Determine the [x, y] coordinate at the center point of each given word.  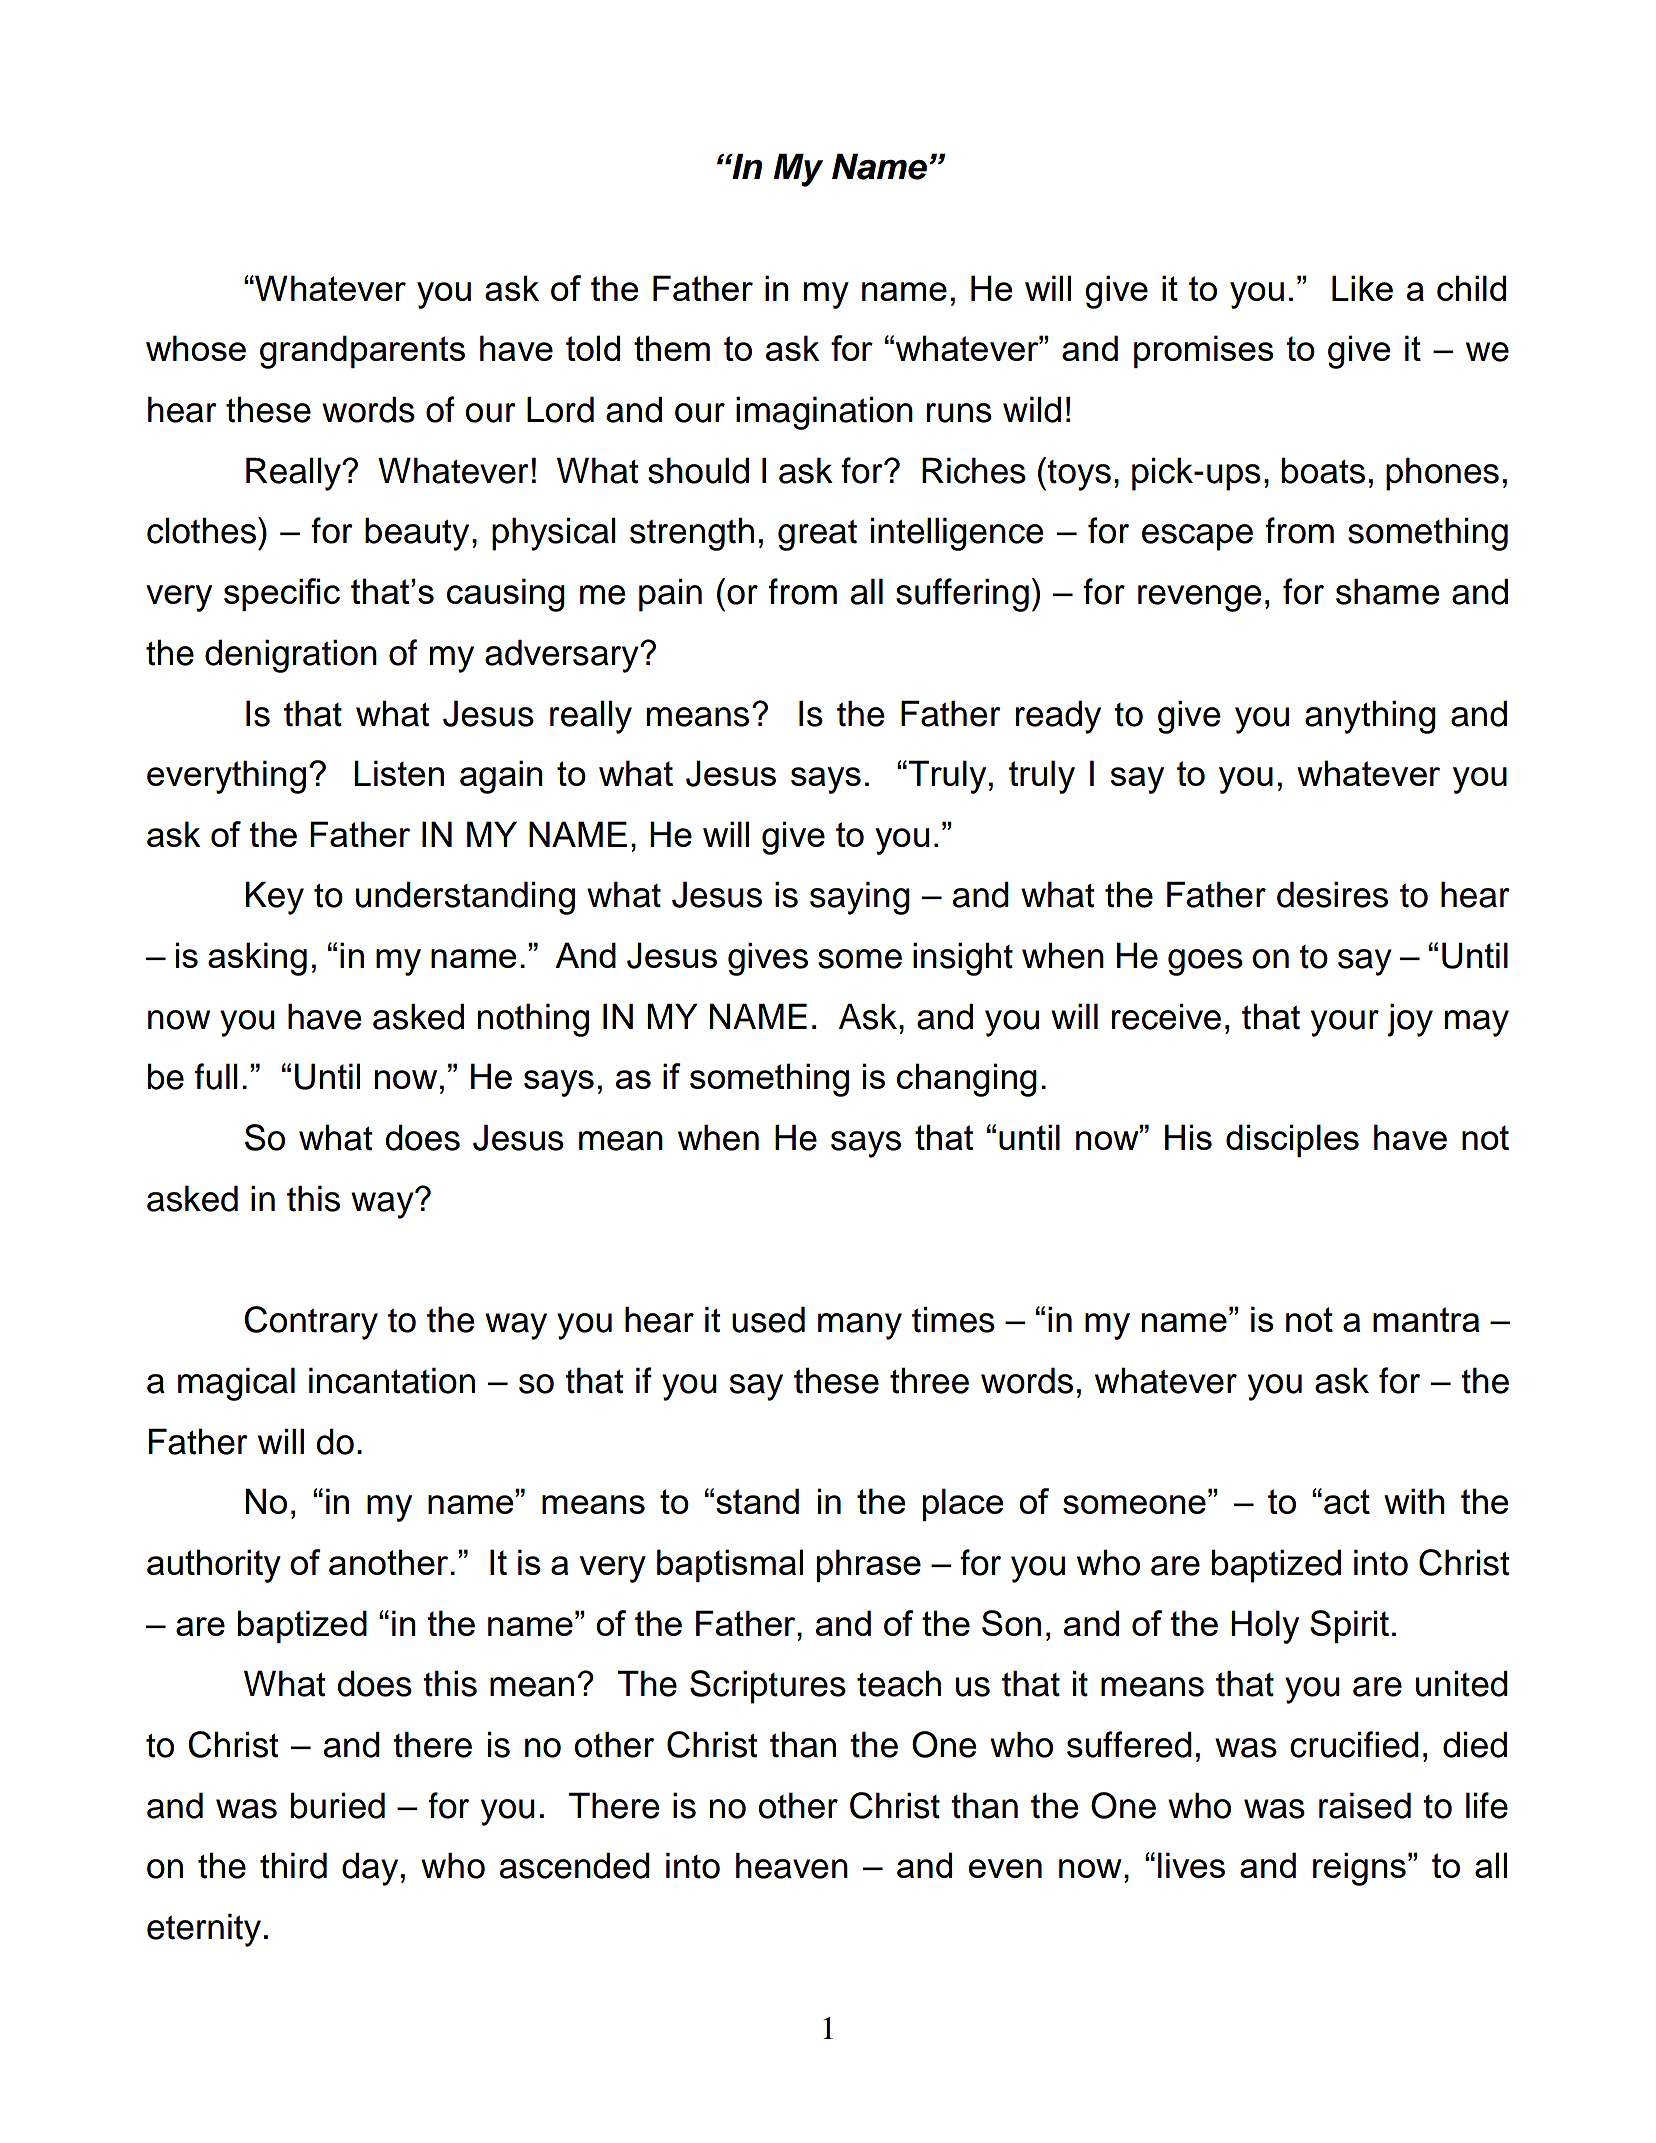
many [860, 1326]
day [370, 1869]
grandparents [362, 352]
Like [1362, 288]
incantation [392, 1380]
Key [275, 898]
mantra [1426, 1319]
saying [860, 898]
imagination [824, 413]
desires [1332, 894]
